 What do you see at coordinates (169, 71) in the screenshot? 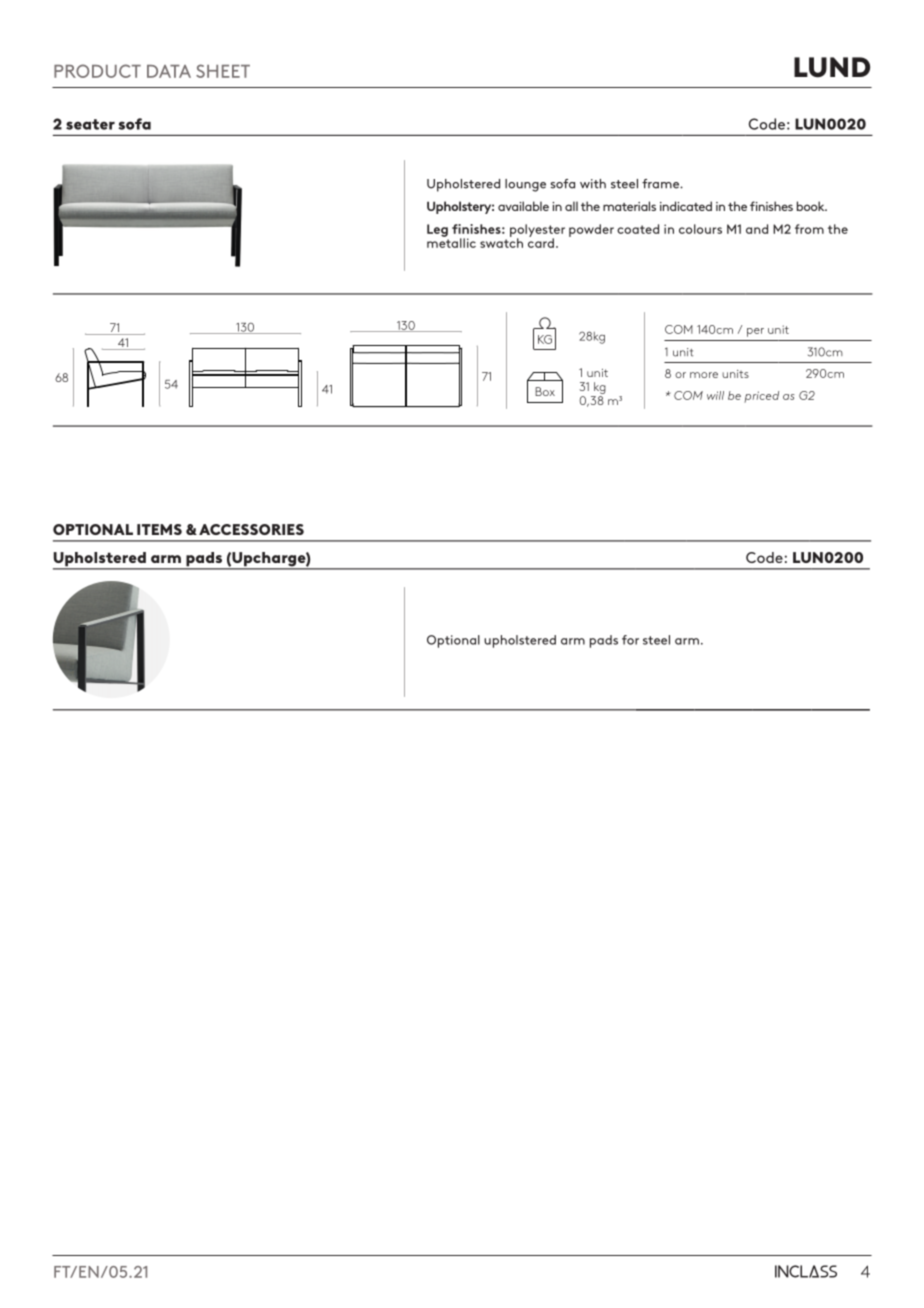
I see `DATA` at bounding box center [169, 71].
